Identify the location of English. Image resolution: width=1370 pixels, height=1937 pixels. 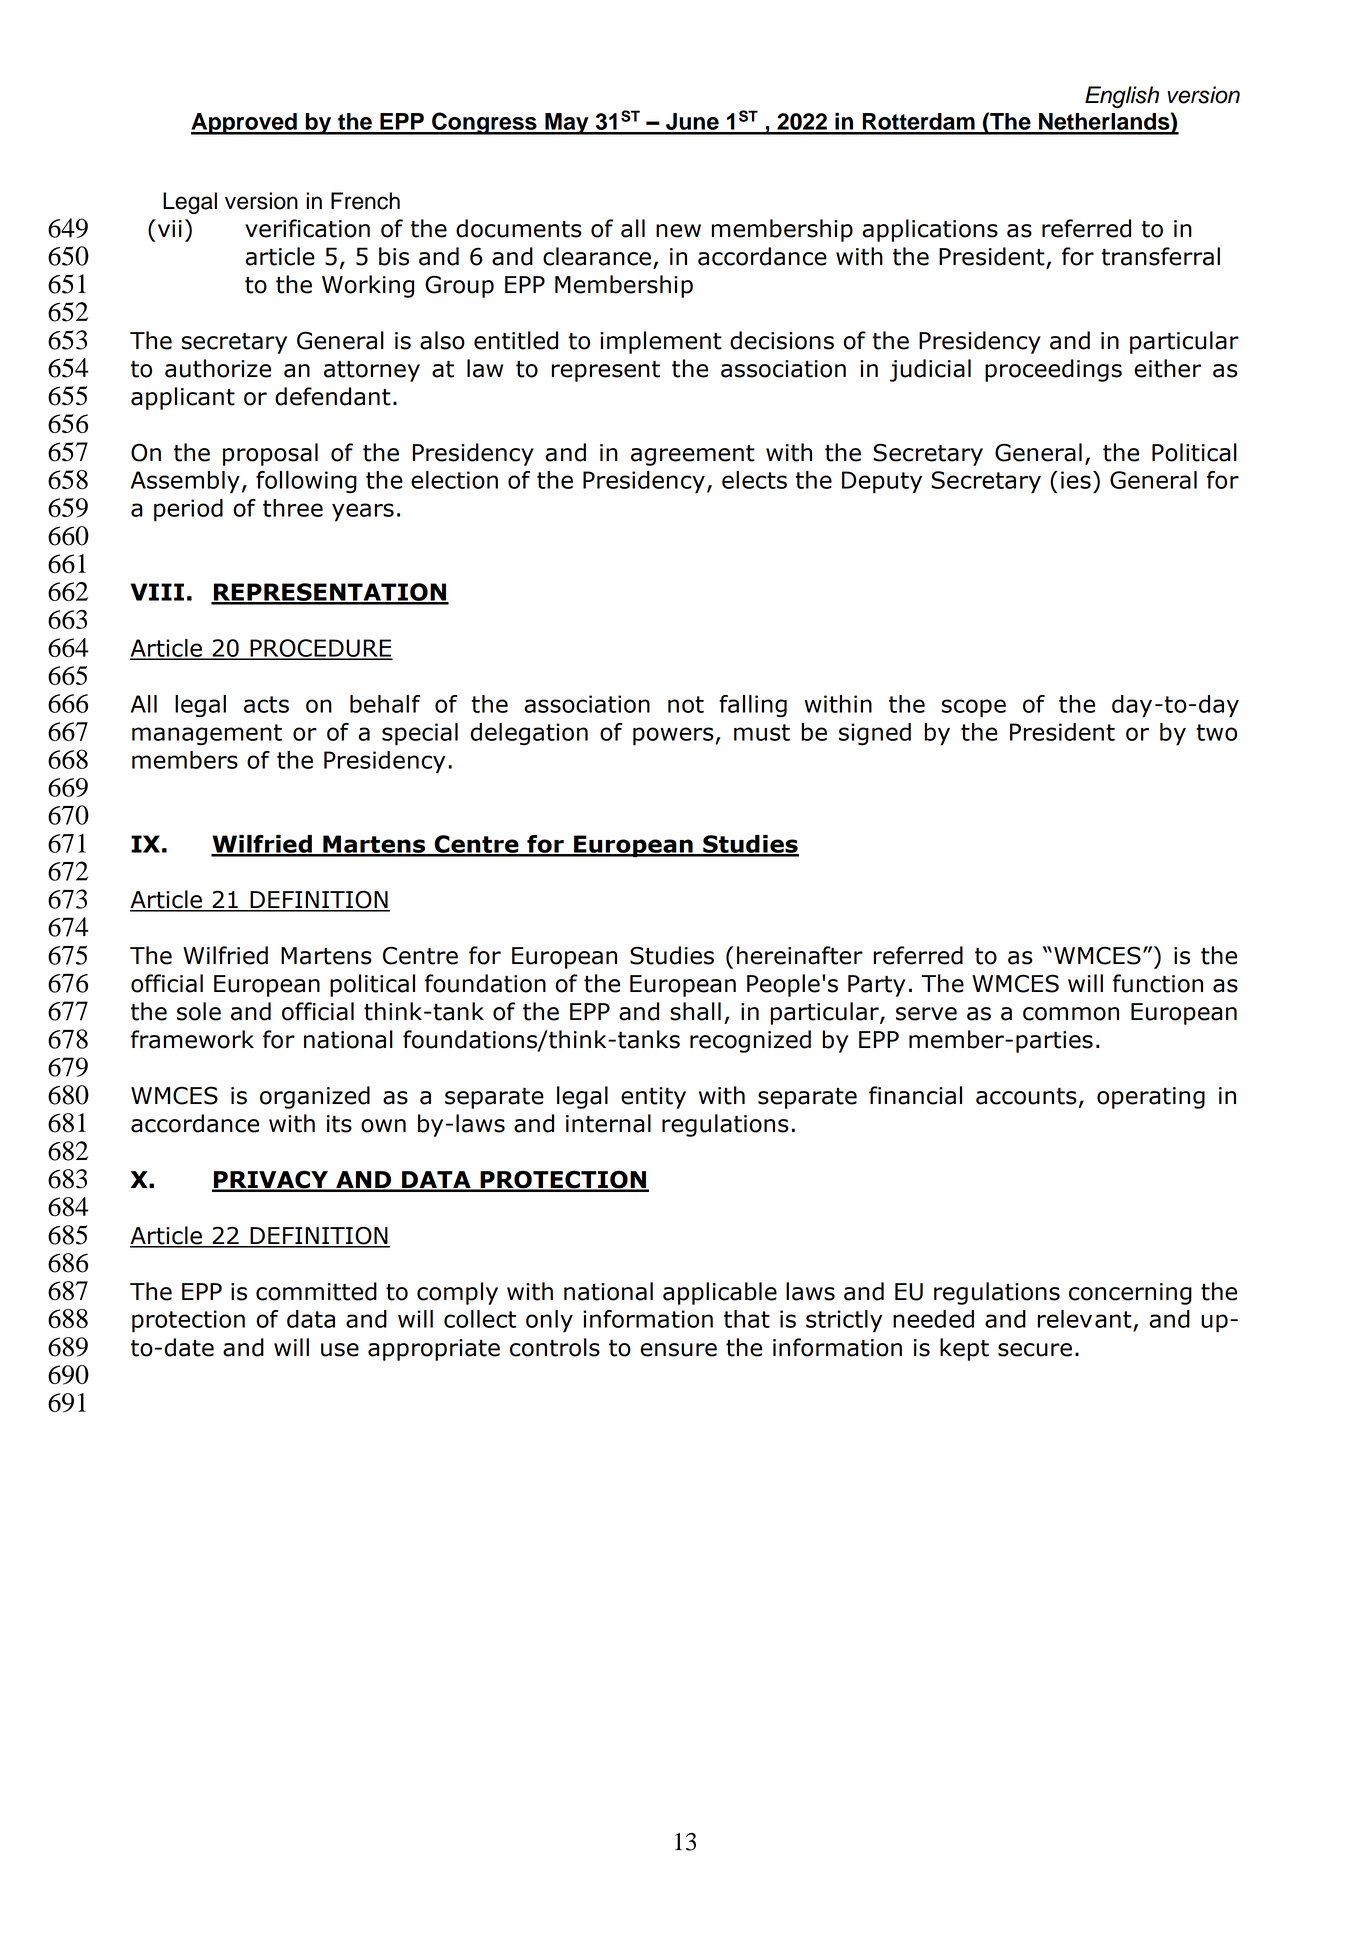
(1122, 97).
